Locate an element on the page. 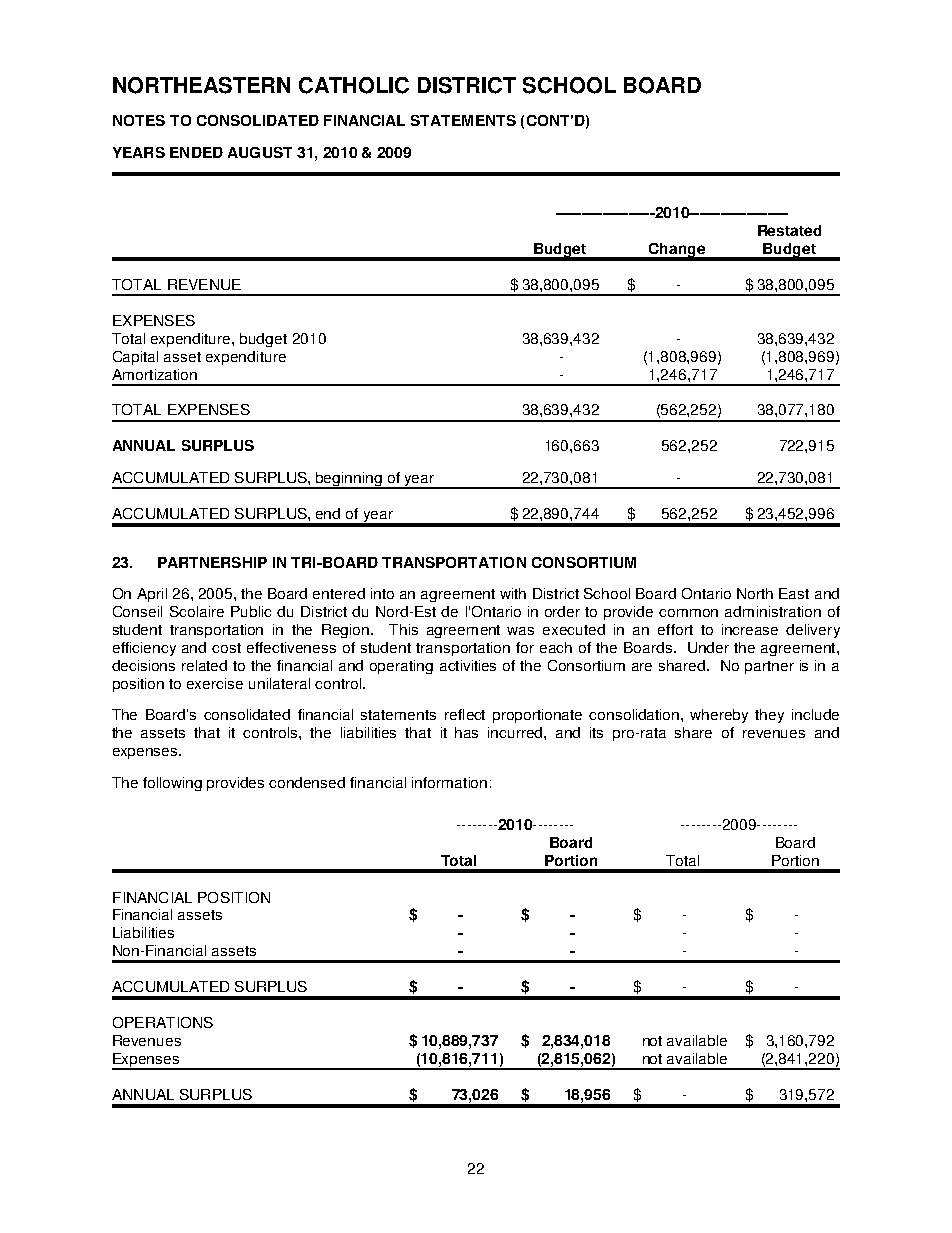  Capital is located at coordinates (135, 358).
